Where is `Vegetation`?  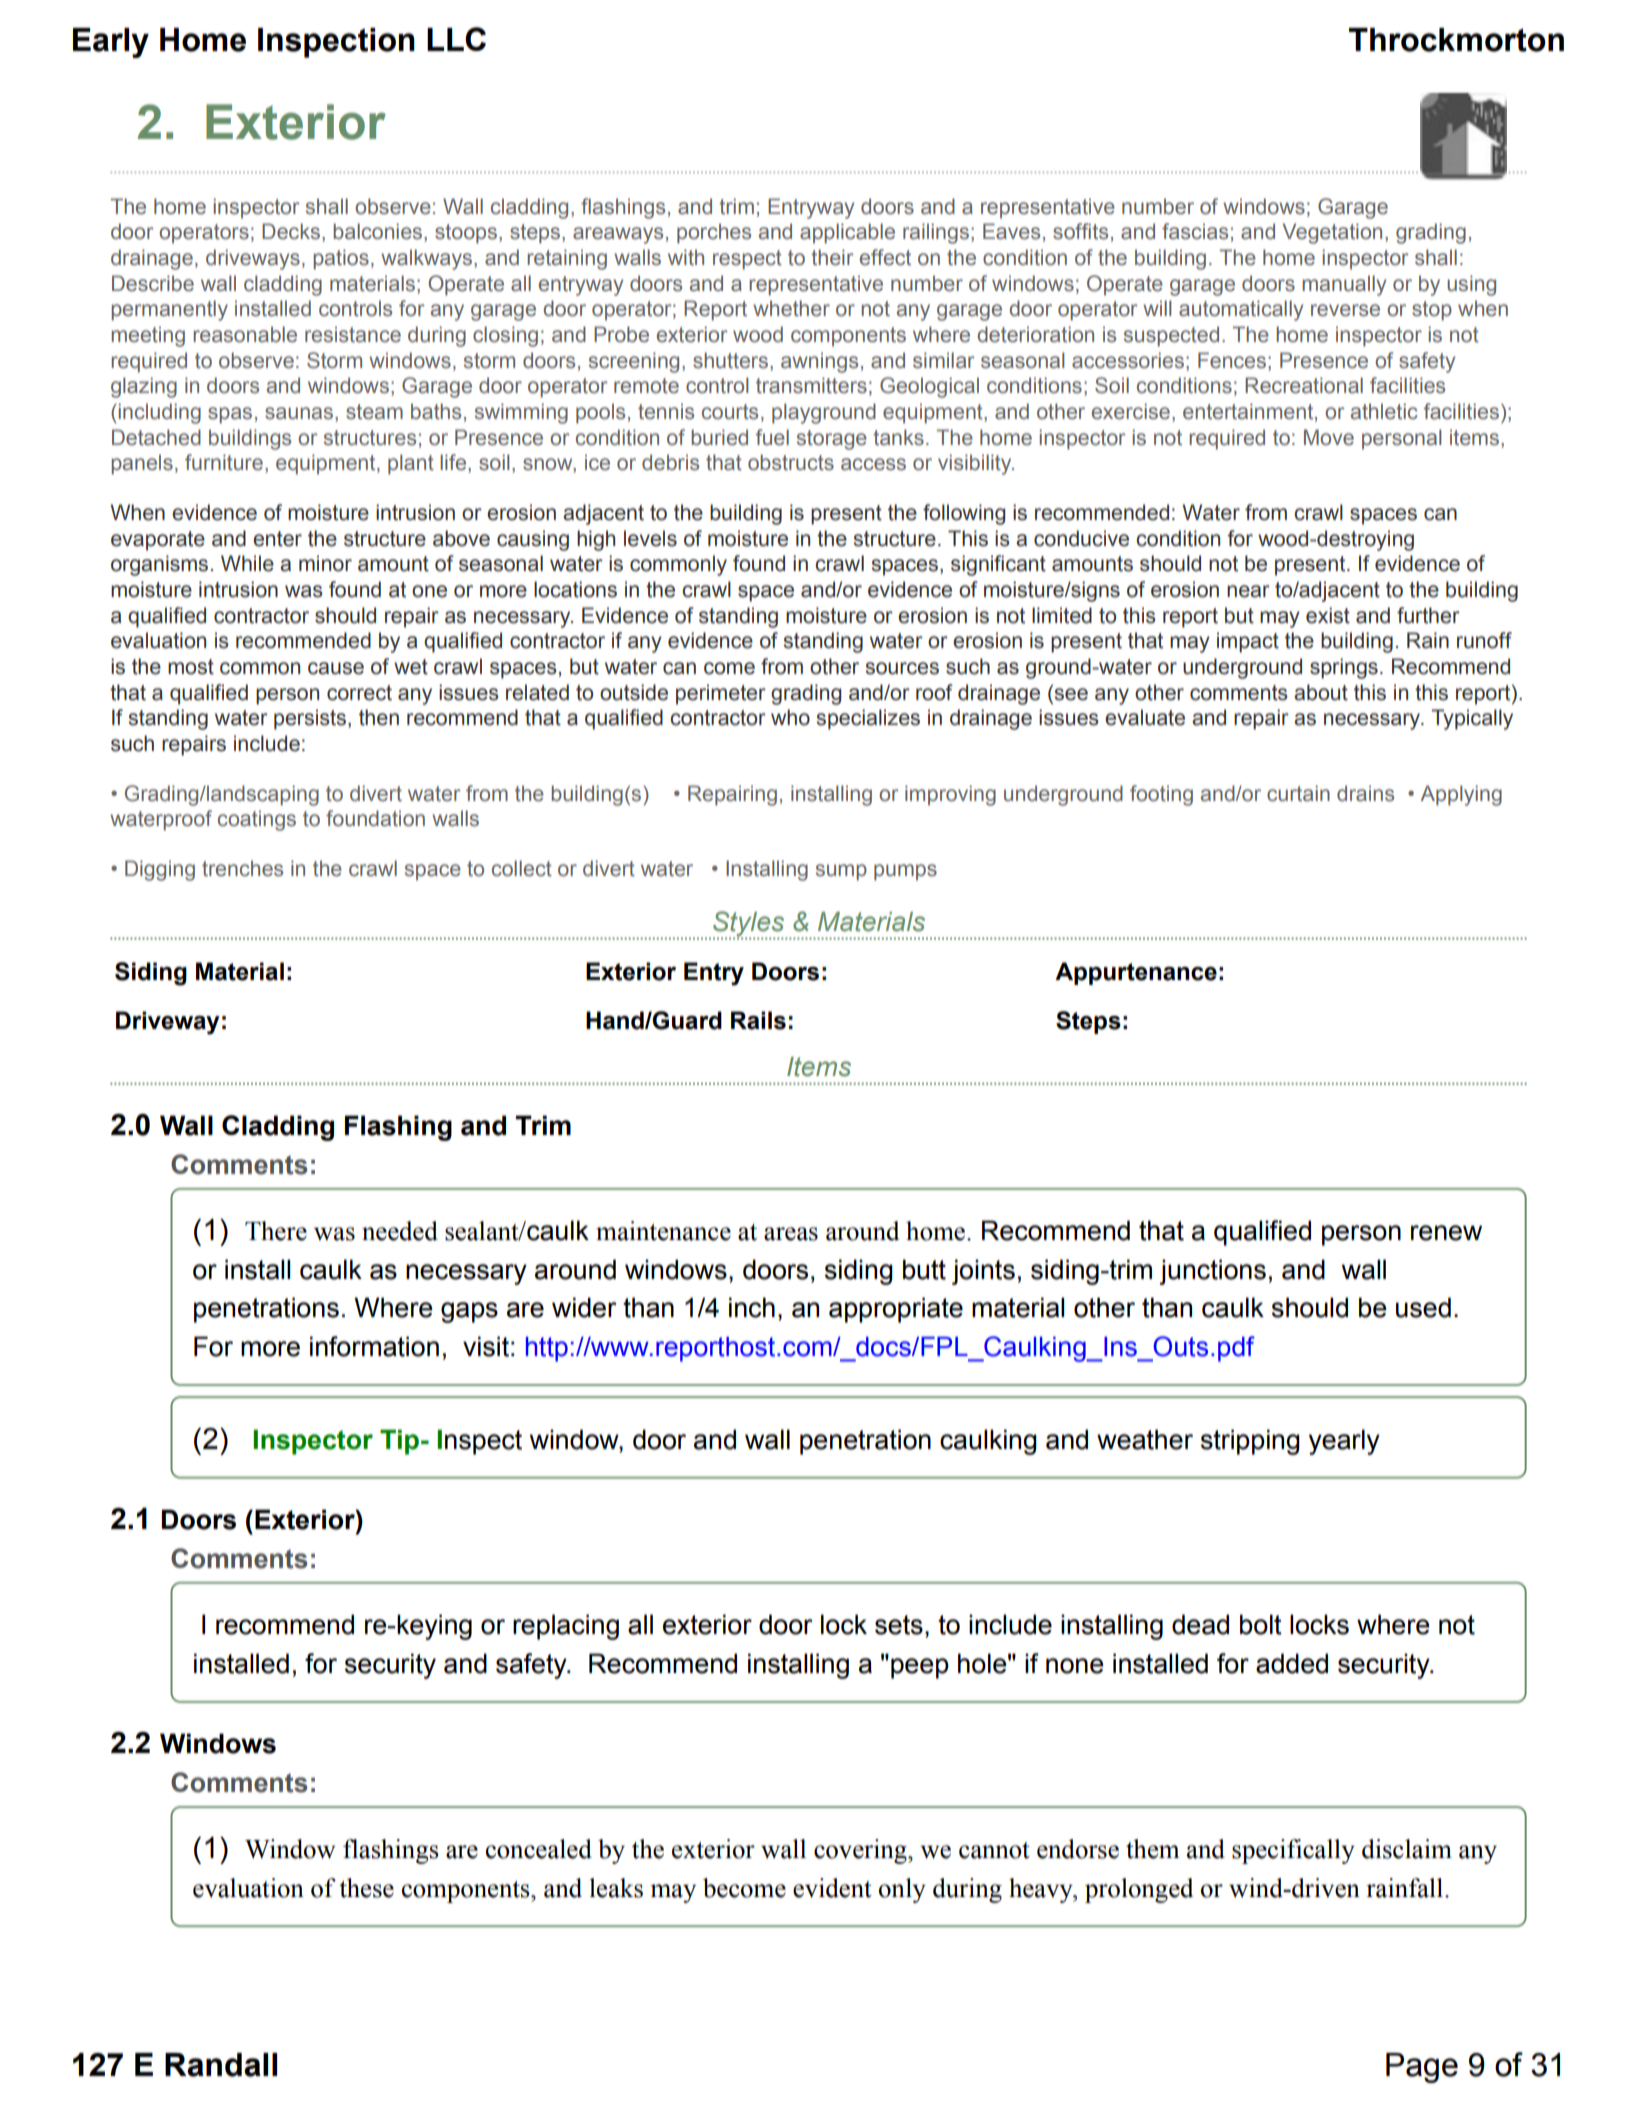 Vegetation is located at coordinates (1332, 233).
